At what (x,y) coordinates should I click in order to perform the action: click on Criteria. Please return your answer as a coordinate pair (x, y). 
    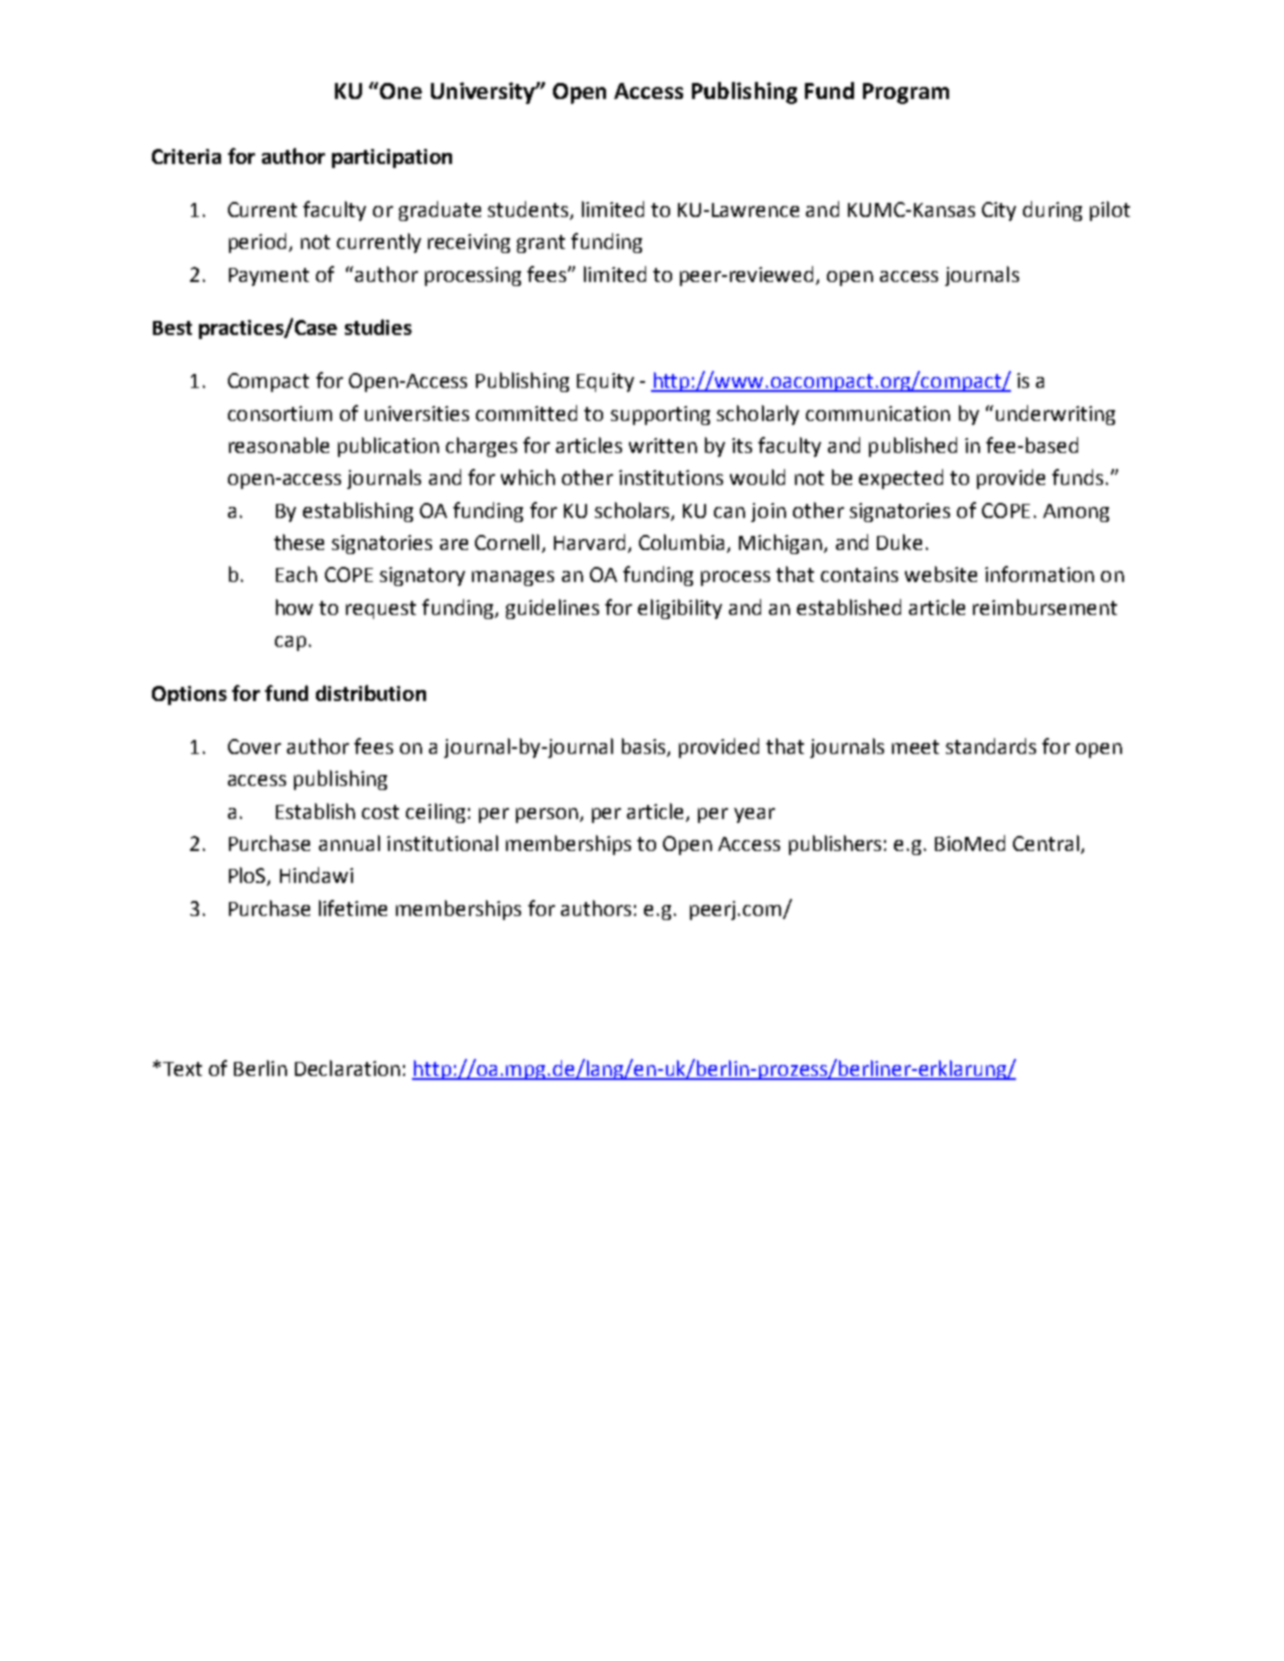
    Looking at the image, I should click on (186, 156).
